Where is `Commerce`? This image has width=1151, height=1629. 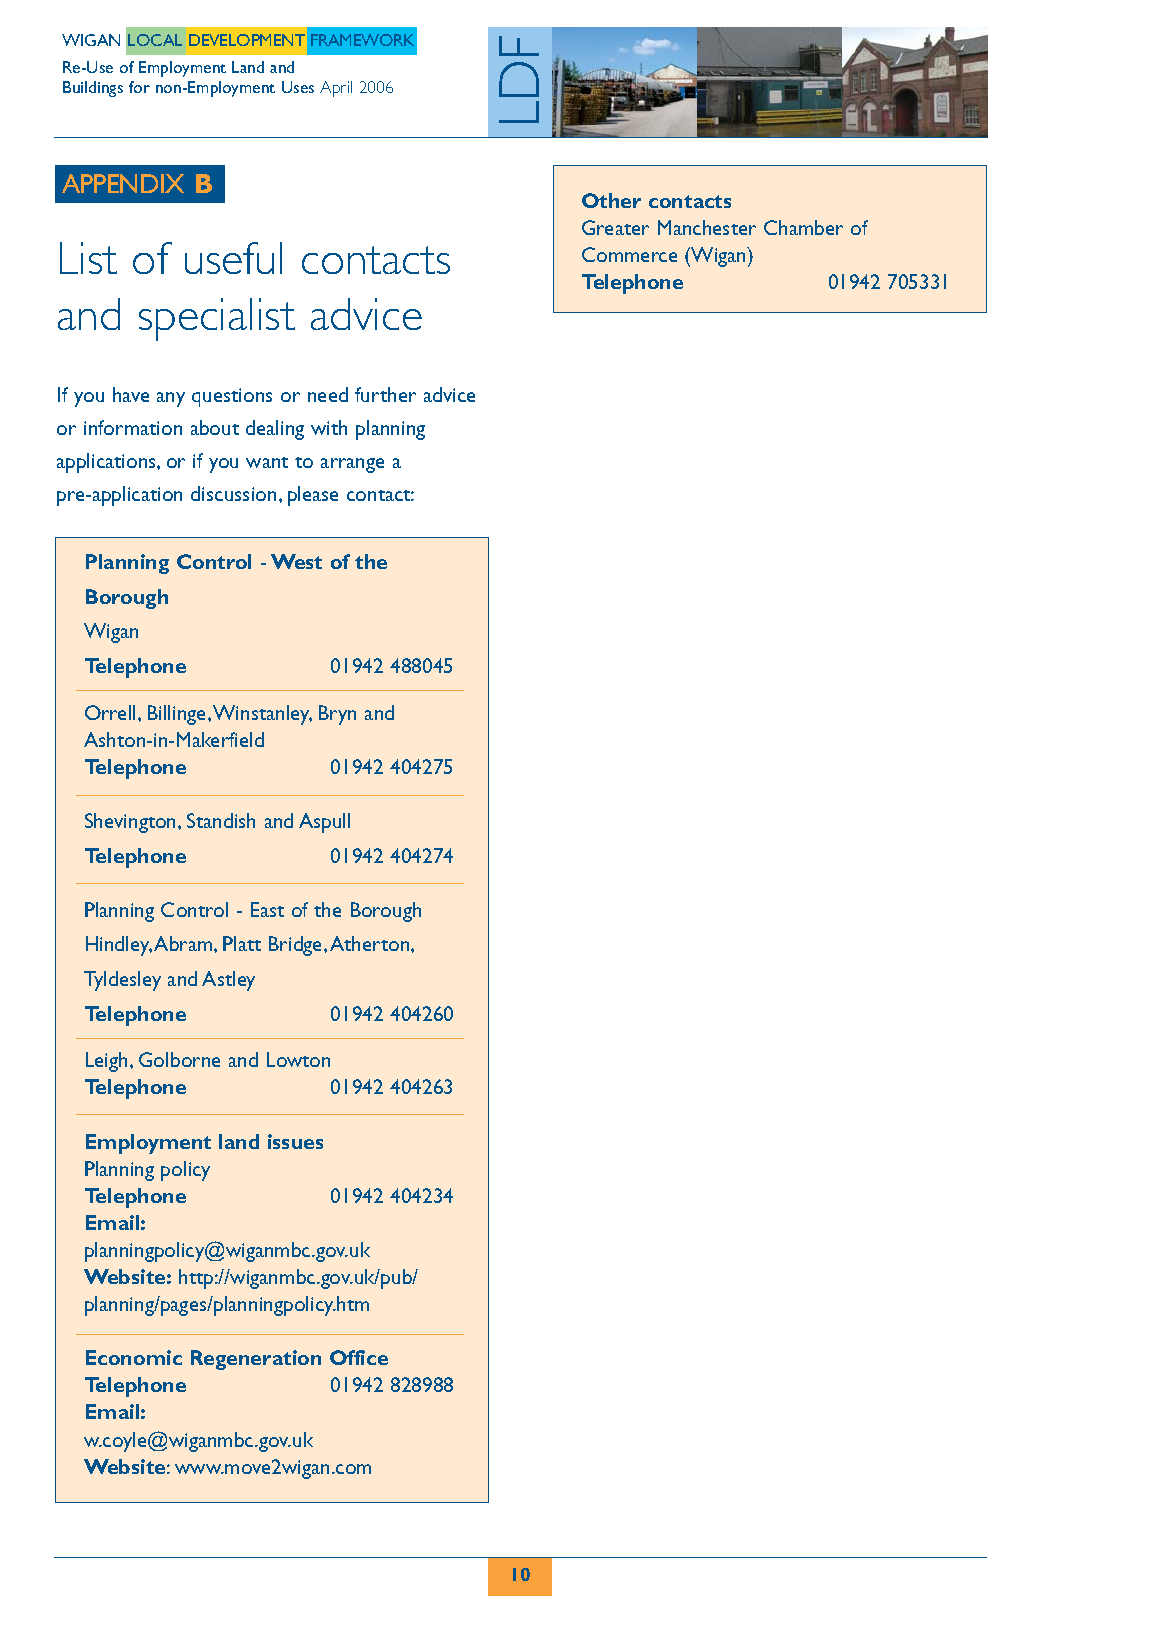 Commerce is located at coordinates (629, 254).
